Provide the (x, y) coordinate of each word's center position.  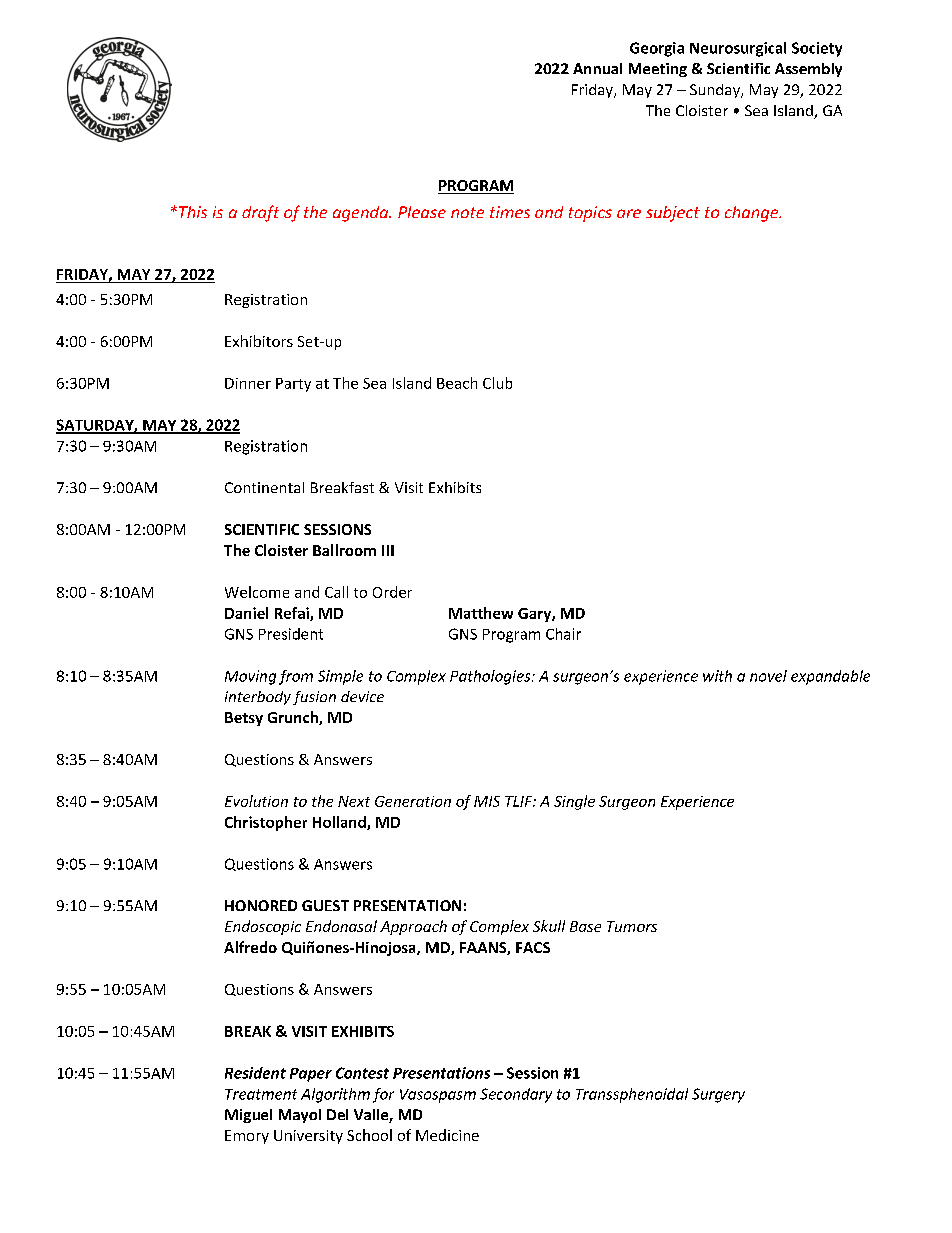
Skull (549, 926)
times (510, 212)
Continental (264, 487)
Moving (250, 677)
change (753, 214)
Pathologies (491, 677)
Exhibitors (259, 341)
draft (260, 213)
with (717, 676)
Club (497, 383)
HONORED (261, 905)
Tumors (632, 926)
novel (768, 676)
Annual (597, 68)
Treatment (261, 1094)
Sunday (716, 91)
